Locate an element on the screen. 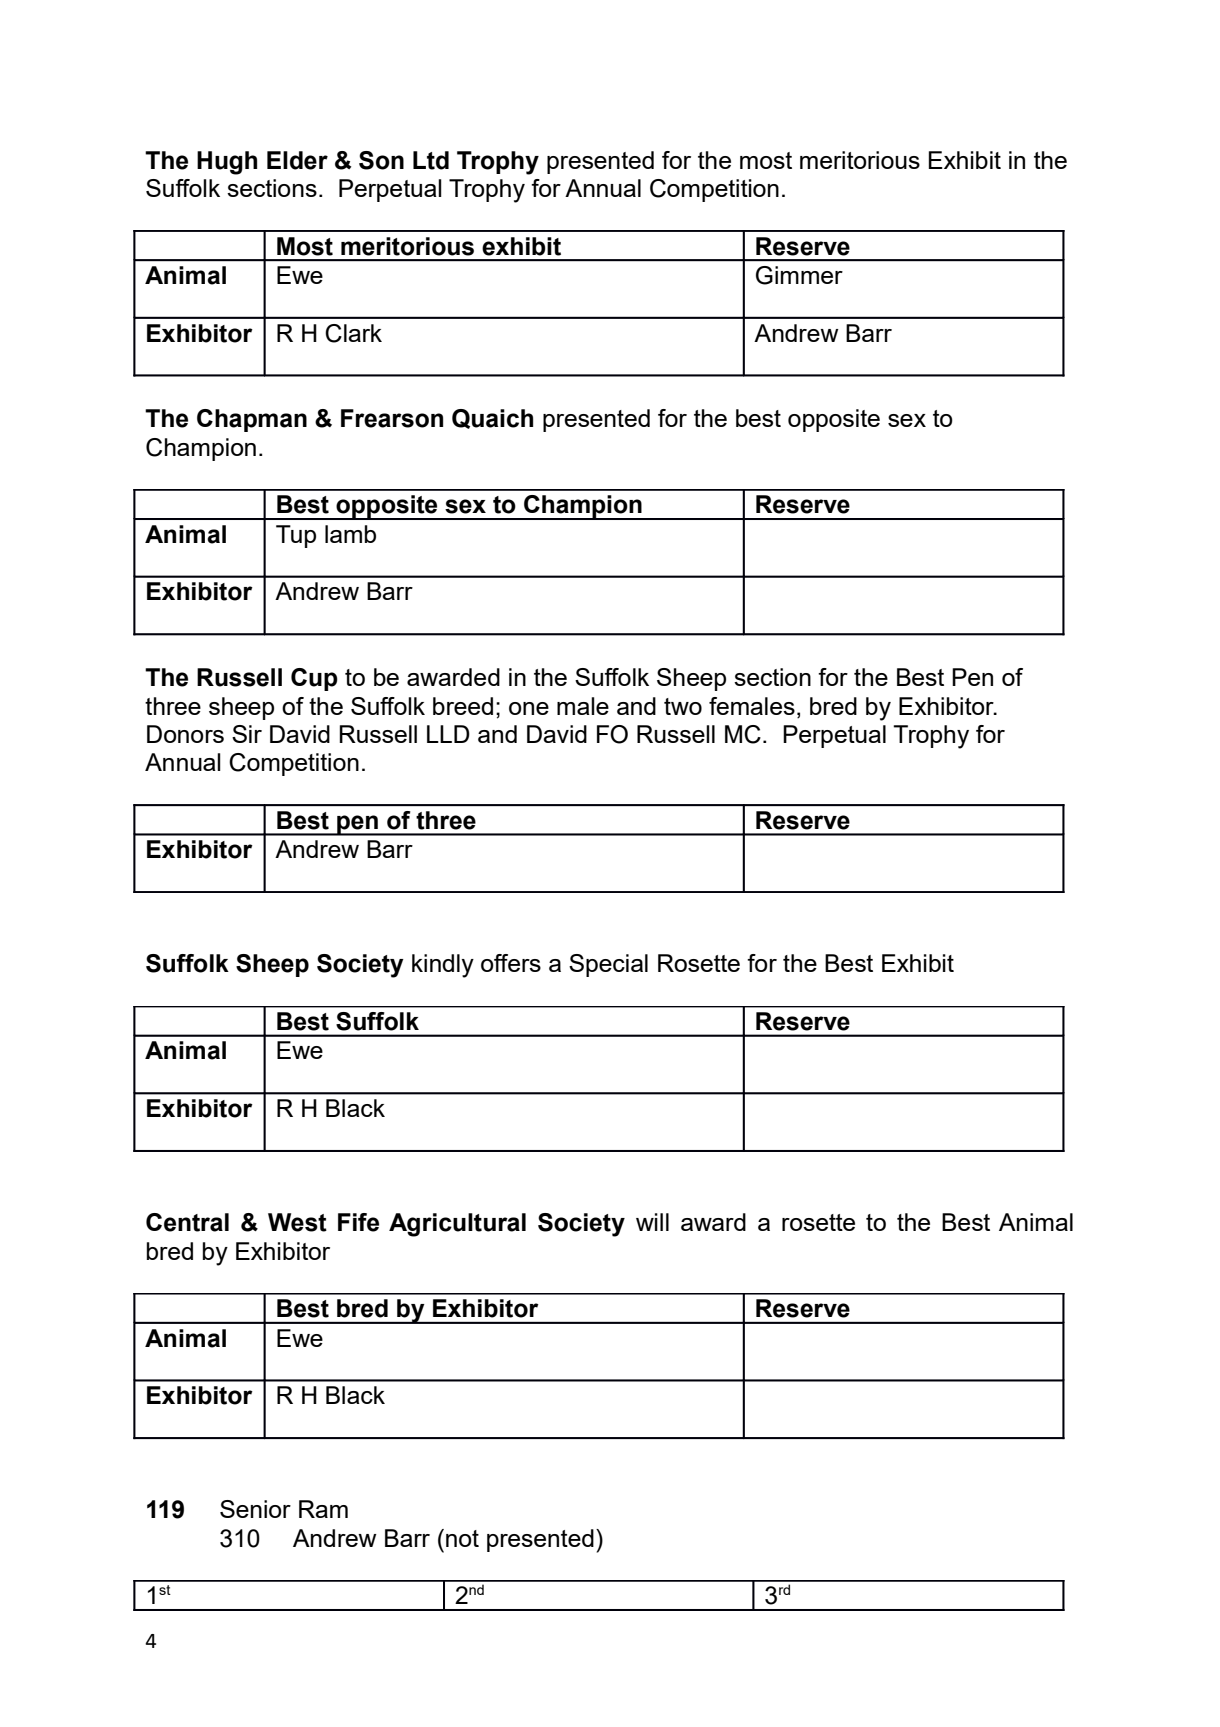  will is located at coordinates (652, 1222).
